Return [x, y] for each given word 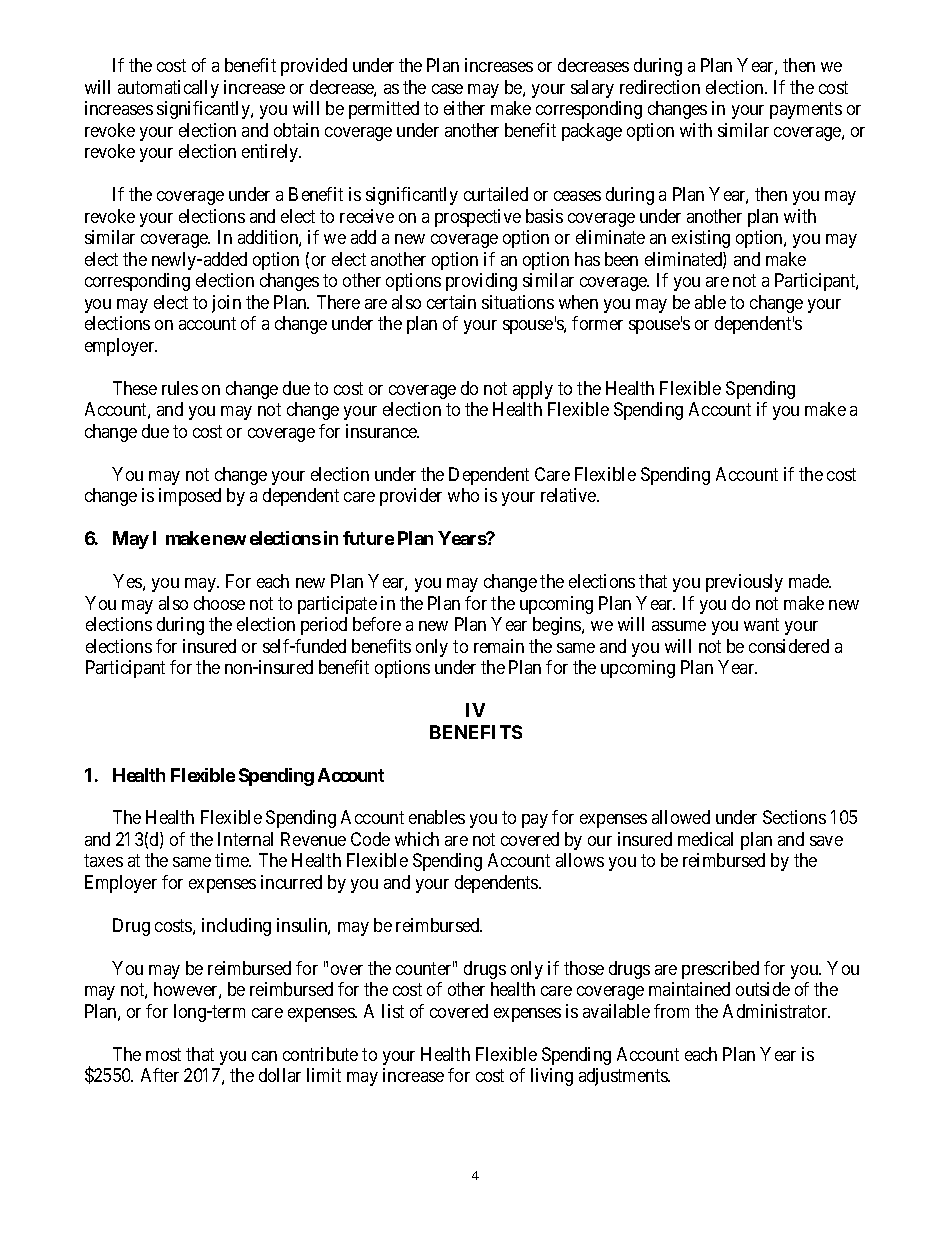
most [163, 1054]
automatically [168, 89]
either [464, 108]
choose [219, 603]
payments [806, 111]
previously [744, 583]
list [393, 1011]
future [368, 538]
